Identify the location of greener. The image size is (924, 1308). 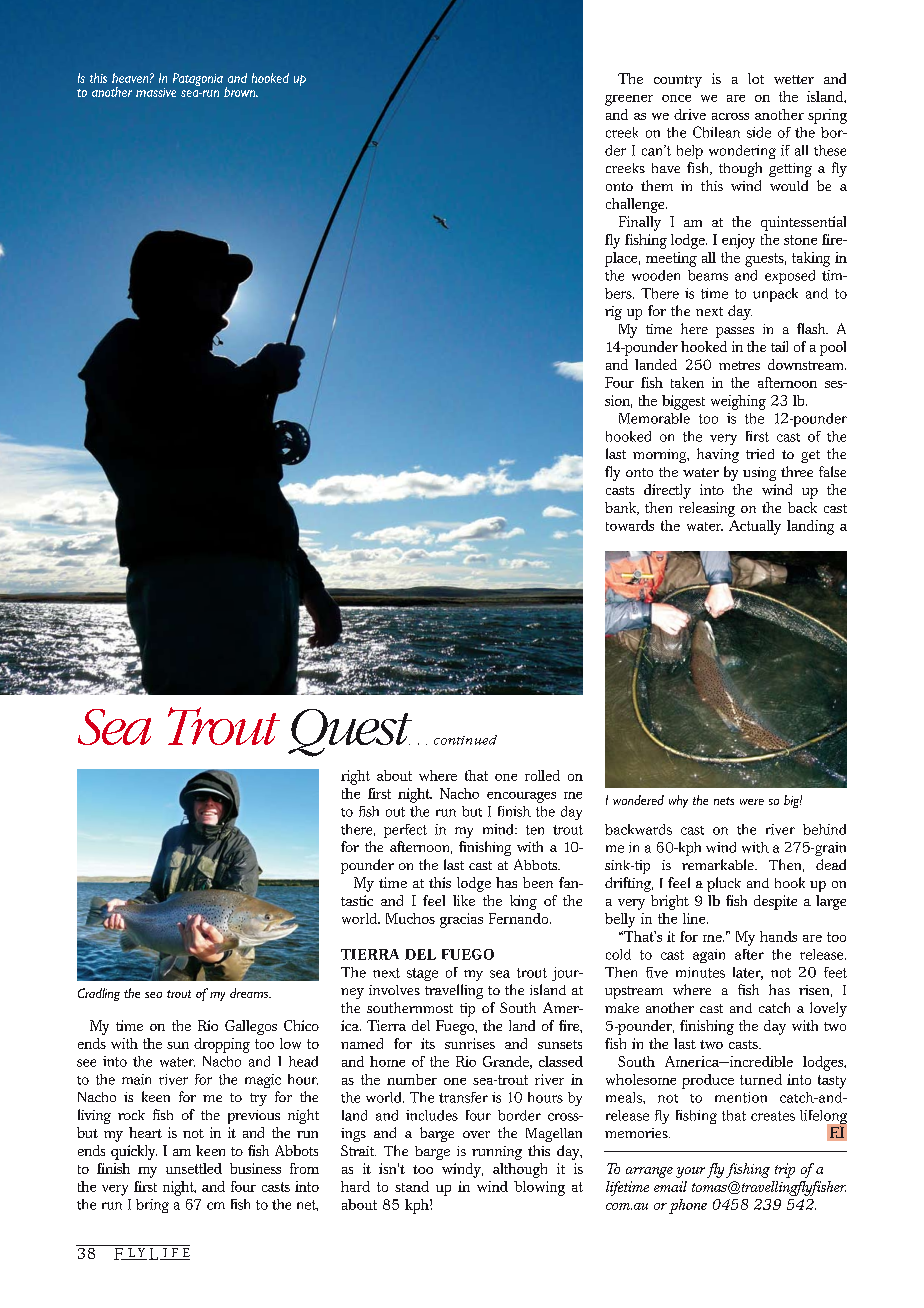
(629, 100).
